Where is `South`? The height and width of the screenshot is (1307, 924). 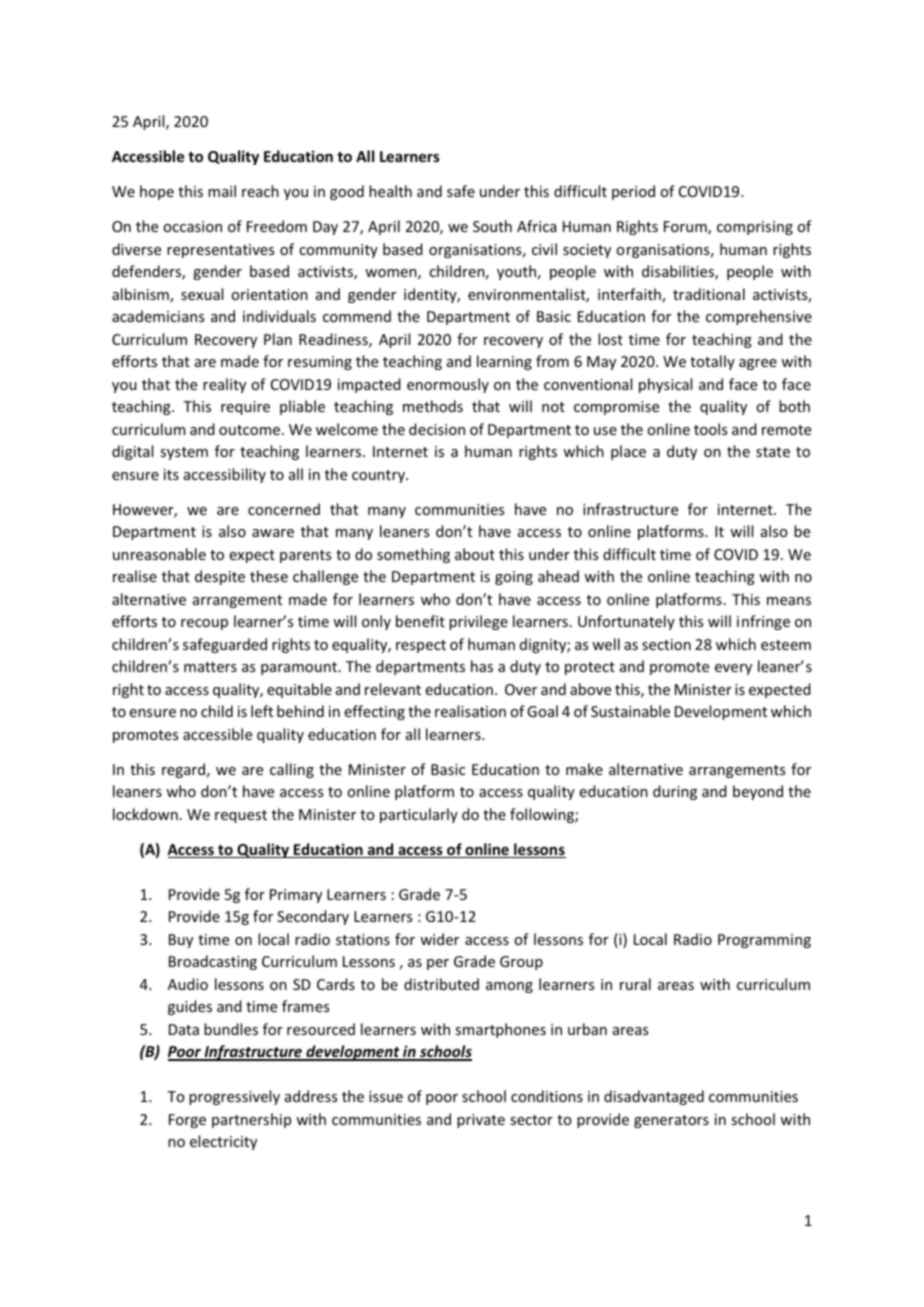 South is located at coordinates (492, 226).
